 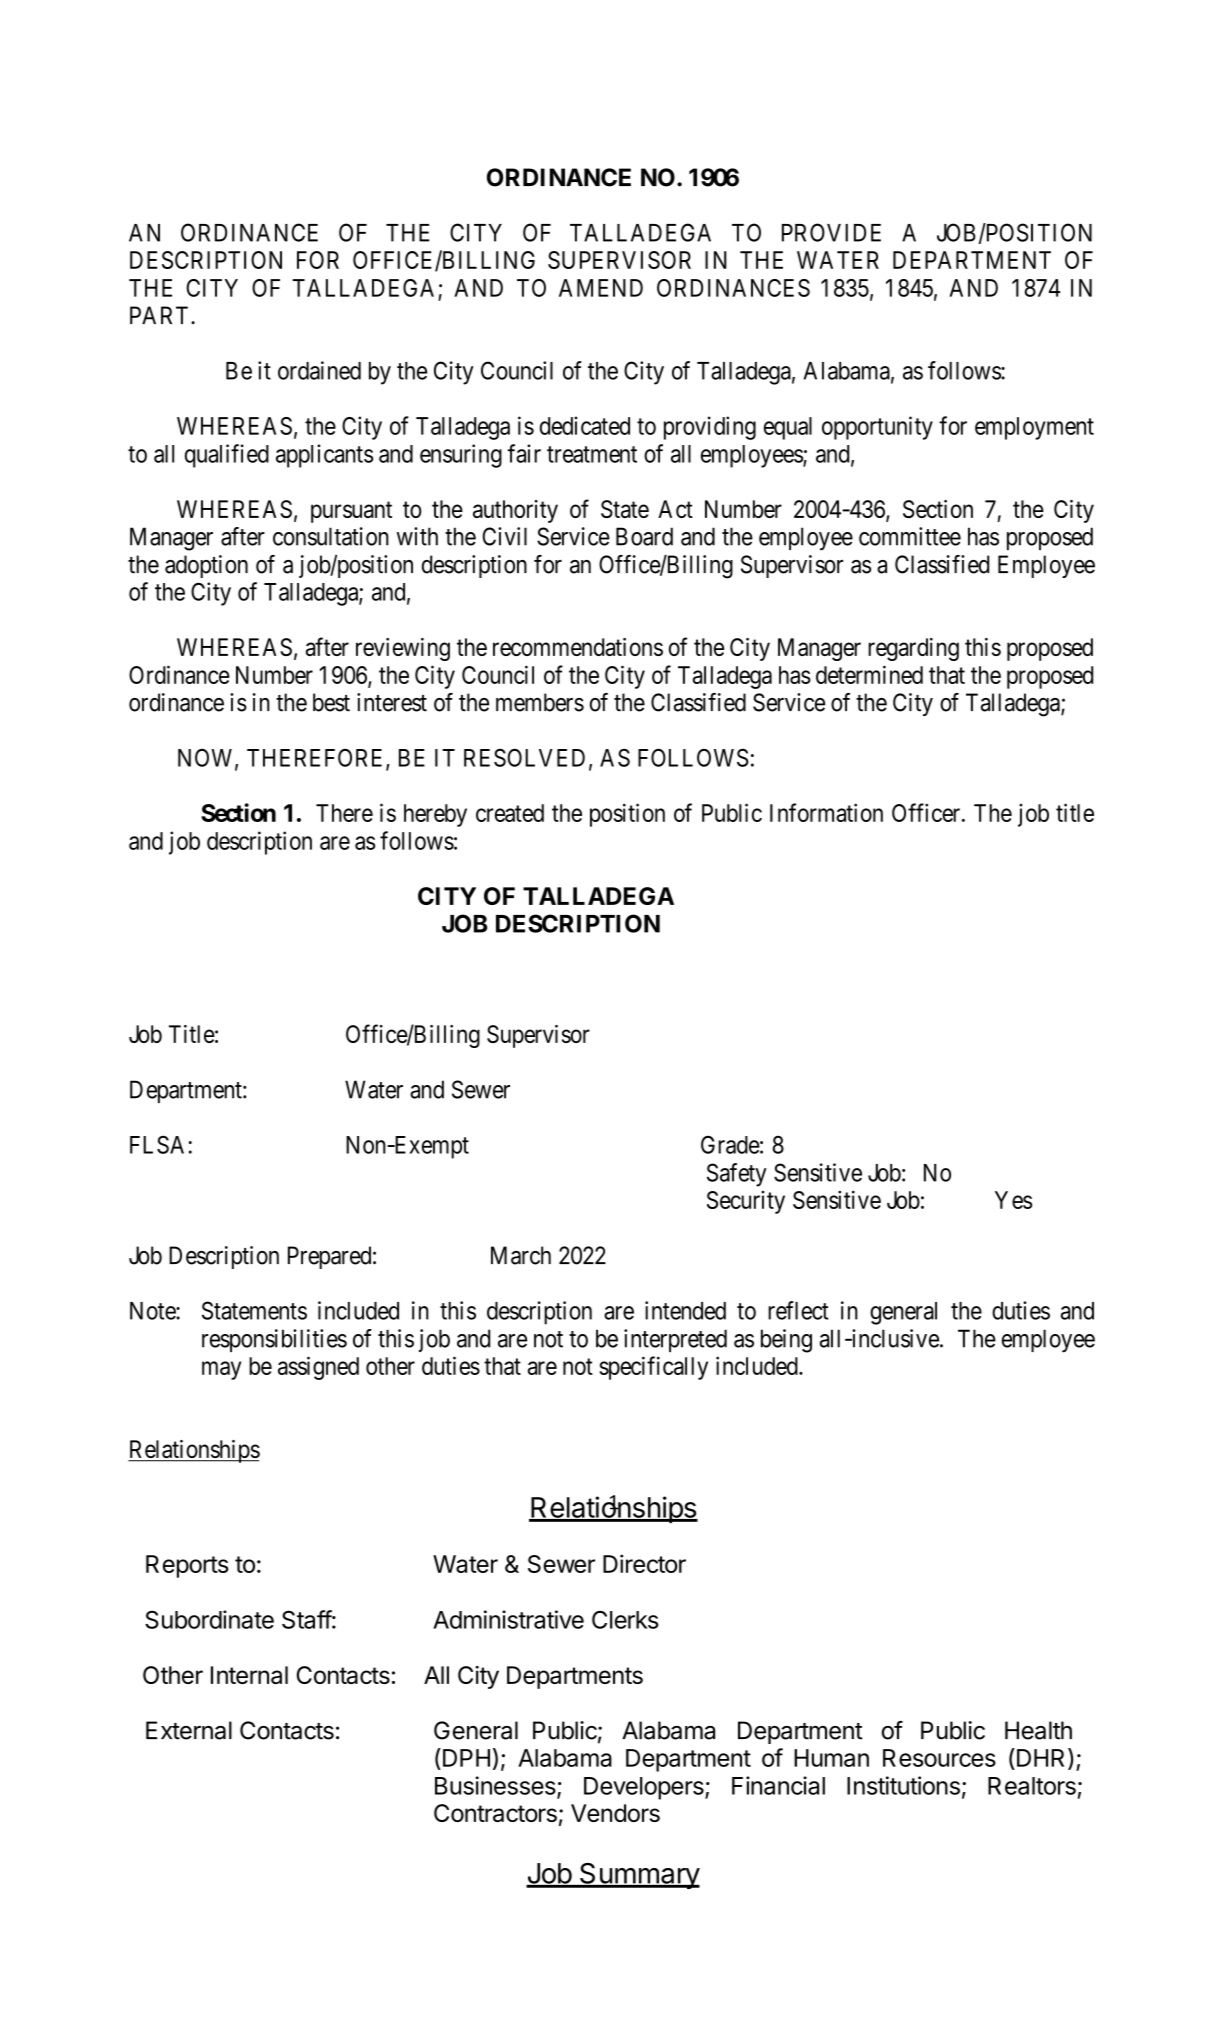 I want to click on AMEND, so click(x=601, y=288).
